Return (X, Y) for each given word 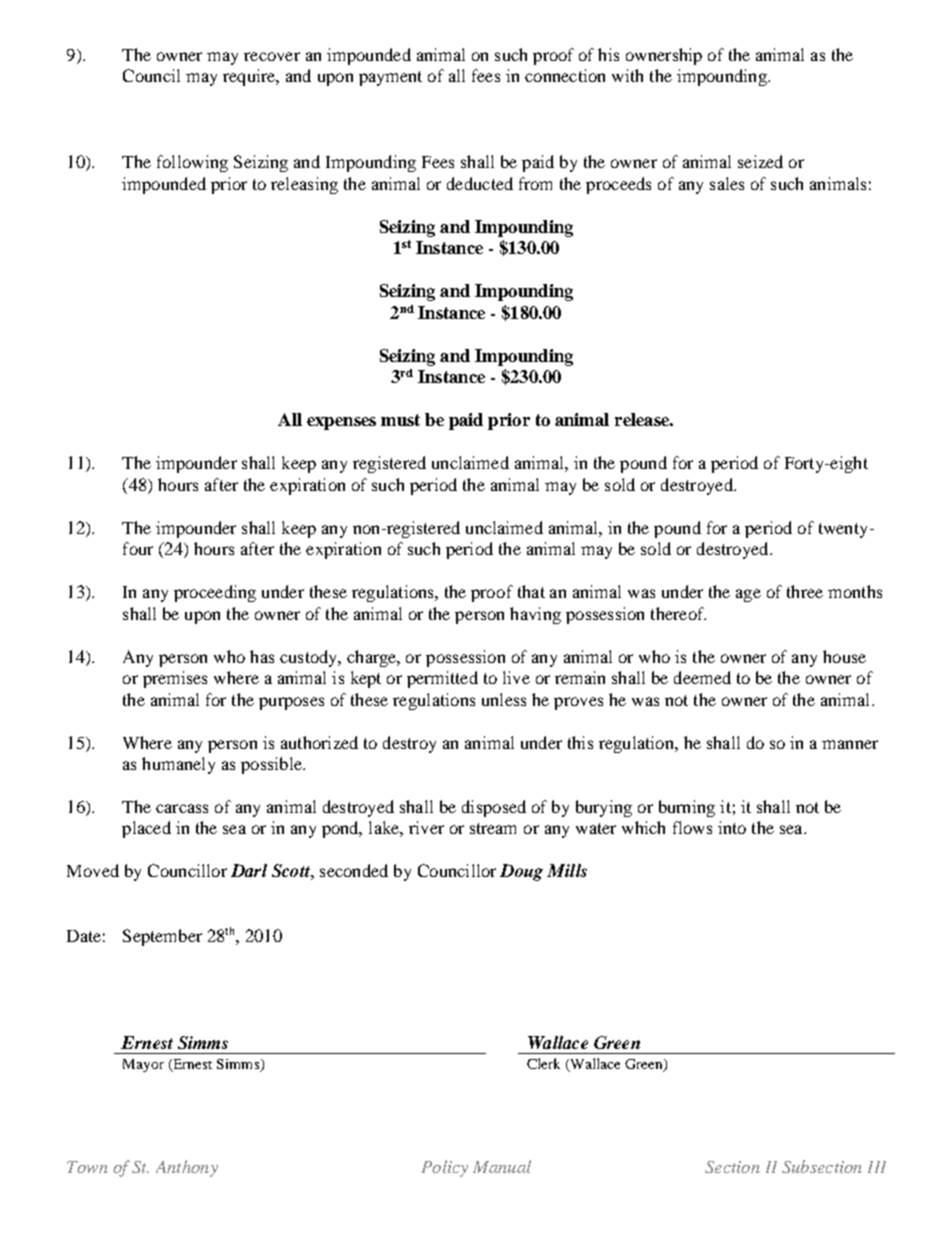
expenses (341, 423)
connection (565, 75)
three (805, 591)
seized (760, 161)
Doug (521, 872)
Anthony (187, 1168)
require (250, 77)
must (400, 420)
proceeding (215, 593)
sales (727, 183)
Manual (502, 1166)
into (732, 827)
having (535, 615)
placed (146, 829)
